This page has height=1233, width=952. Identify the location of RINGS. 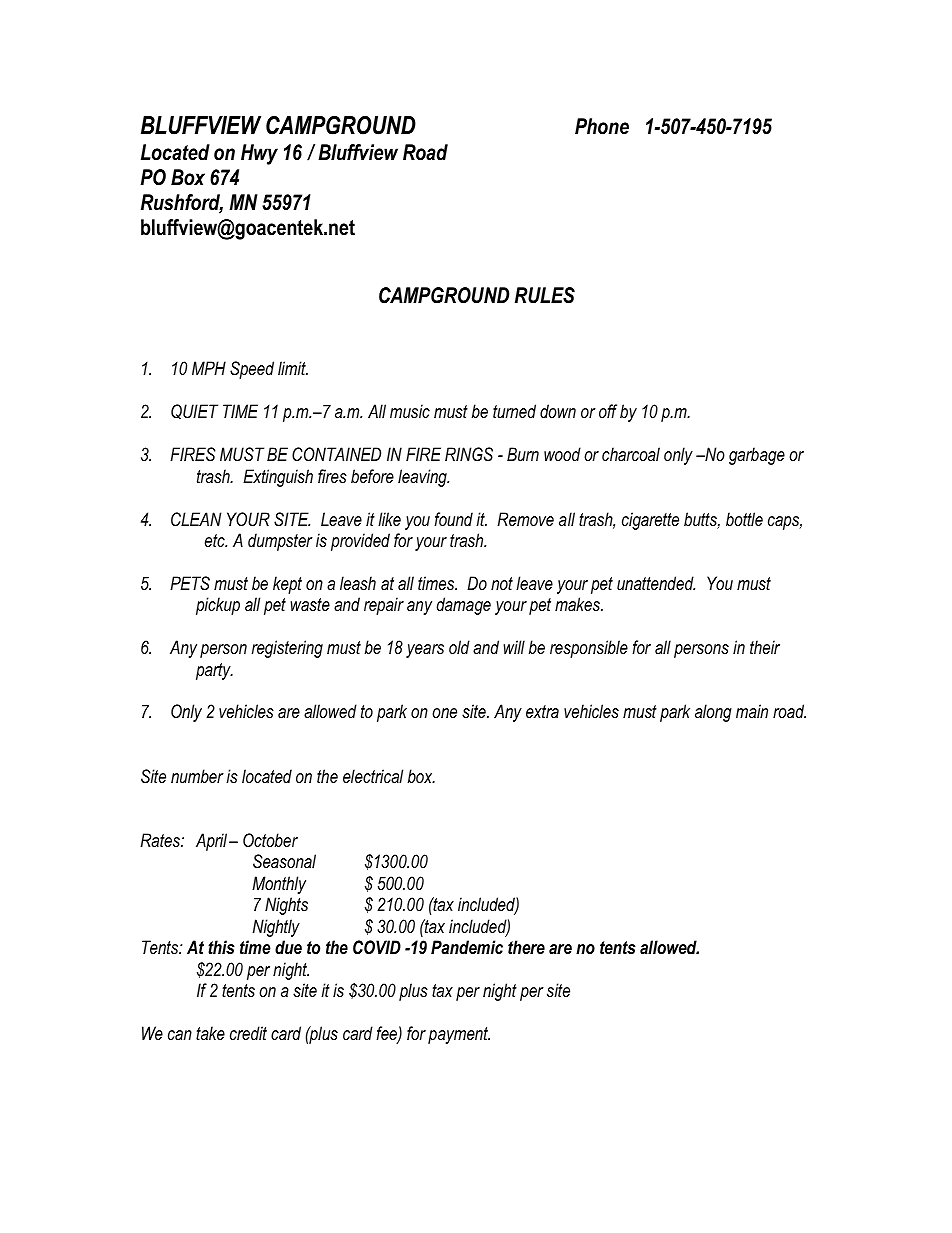
(469, 454).
